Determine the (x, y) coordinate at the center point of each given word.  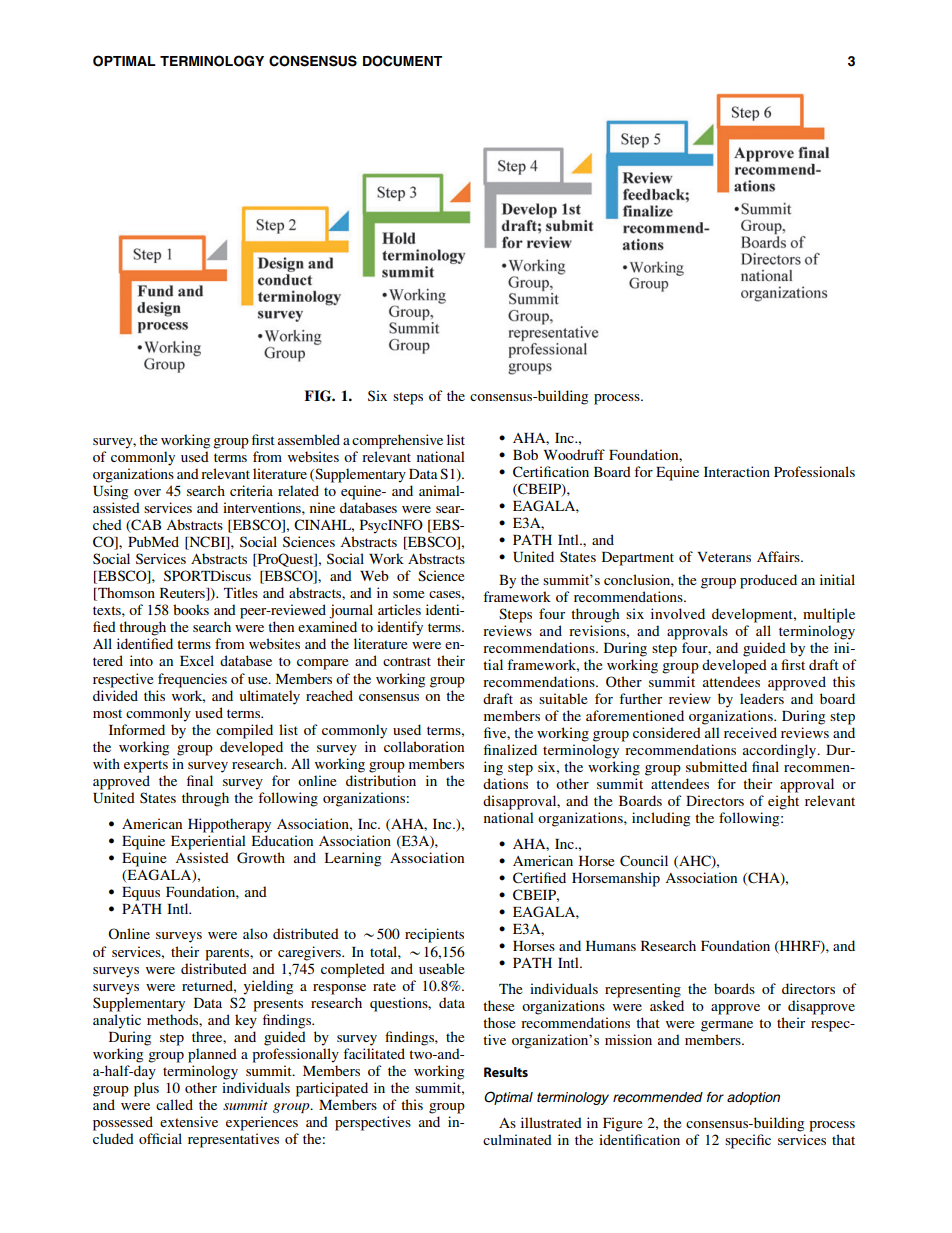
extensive (189, 1121)
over (147, 492)
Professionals (814, 471)
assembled (309, 439)
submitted (716, 766)
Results (506, 1072)
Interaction (737, 471)
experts (146, 766)
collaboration (424, 746)
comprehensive (397, 441)
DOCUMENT (402, 61)
